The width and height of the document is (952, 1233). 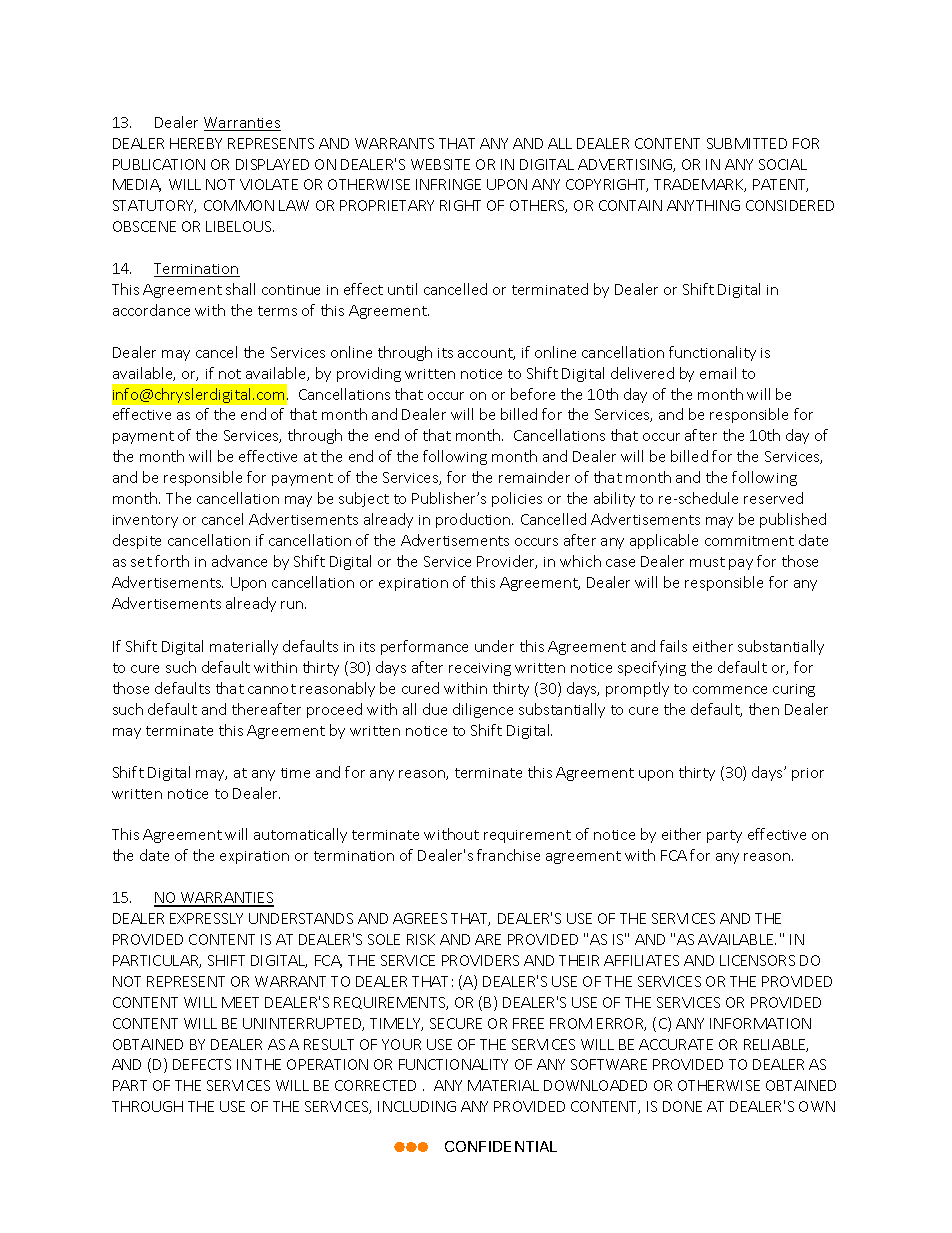 What do you see at coordinates (202, 1064) in the document?
I see `DEFECTS` at bounding box center [202, 1064].
